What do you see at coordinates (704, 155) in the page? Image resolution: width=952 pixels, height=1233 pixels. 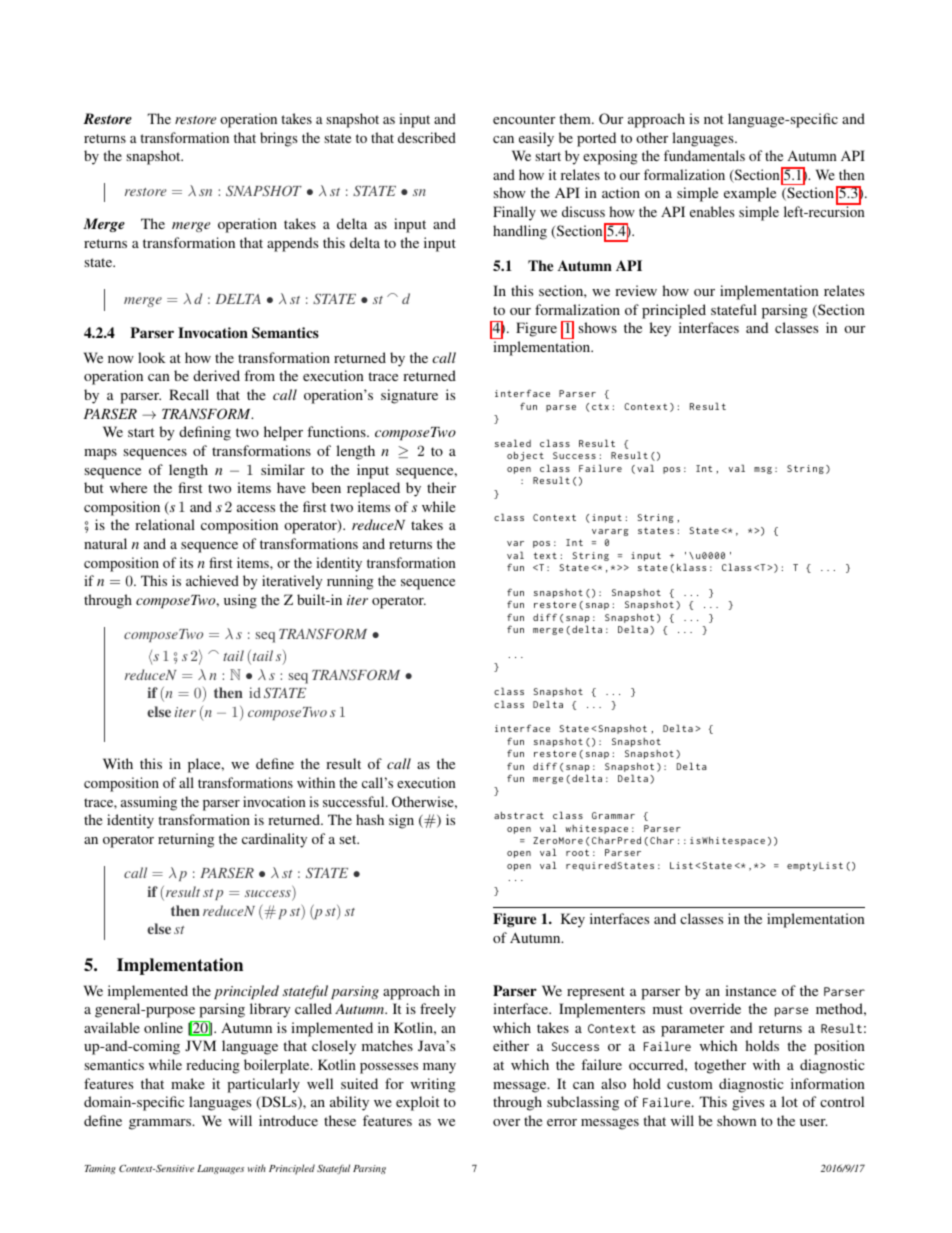 I see `fundamentals` at bounding box center [704, 155].
